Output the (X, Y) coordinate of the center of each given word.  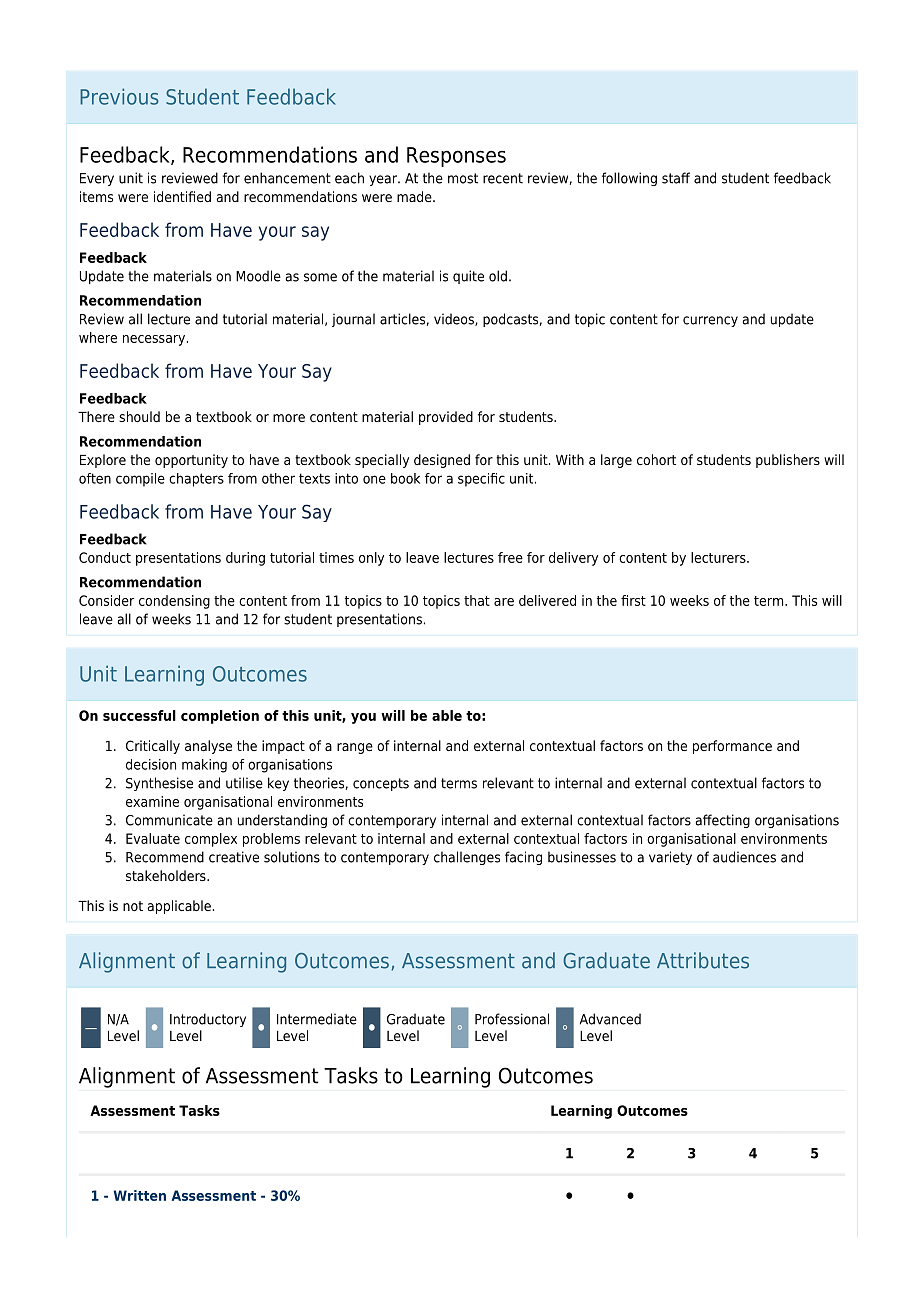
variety (670, 858)
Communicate (169, 820)
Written (140, 1195)
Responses (456, 157)
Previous (119, 96)
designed (442, 461)
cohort (656, 459)
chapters (196, 480)
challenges (467, 858)
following (629, 179)
